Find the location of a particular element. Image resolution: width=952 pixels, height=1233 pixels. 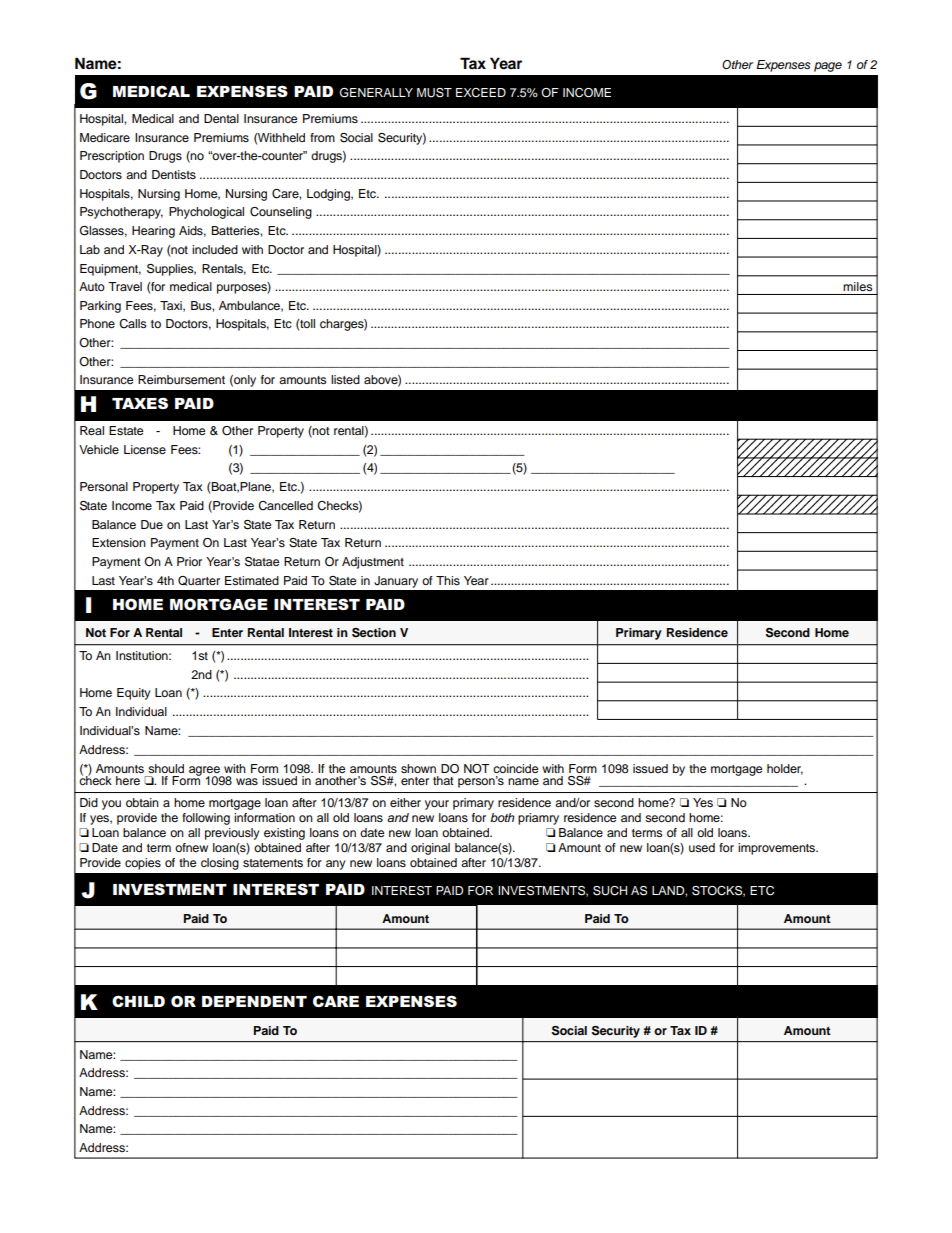

listed is located at coordinates (345, 379).
